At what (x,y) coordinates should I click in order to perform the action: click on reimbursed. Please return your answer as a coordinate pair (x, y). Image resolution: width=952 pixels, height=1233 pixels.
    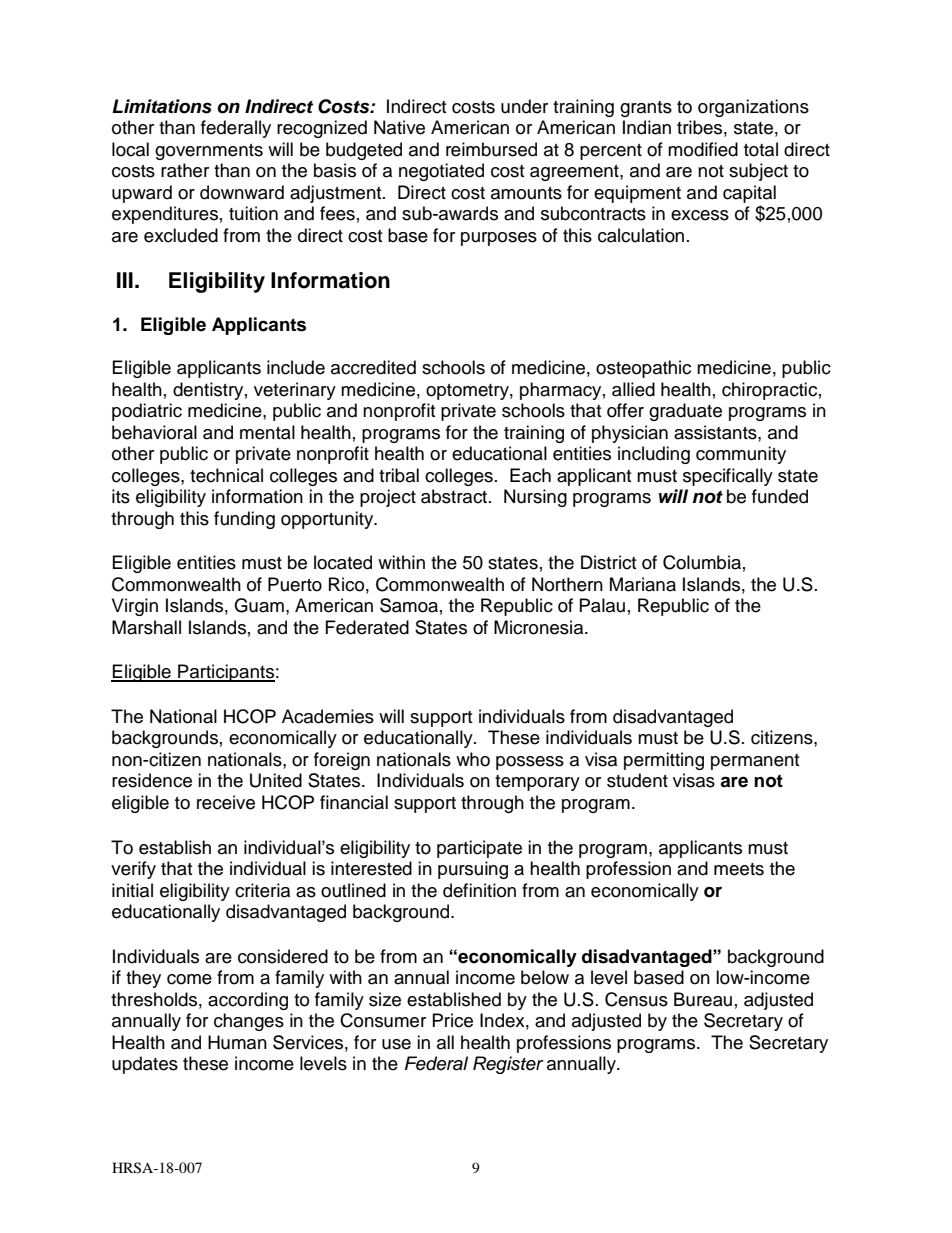
    Looking at the image, I should click on (491, 149).
